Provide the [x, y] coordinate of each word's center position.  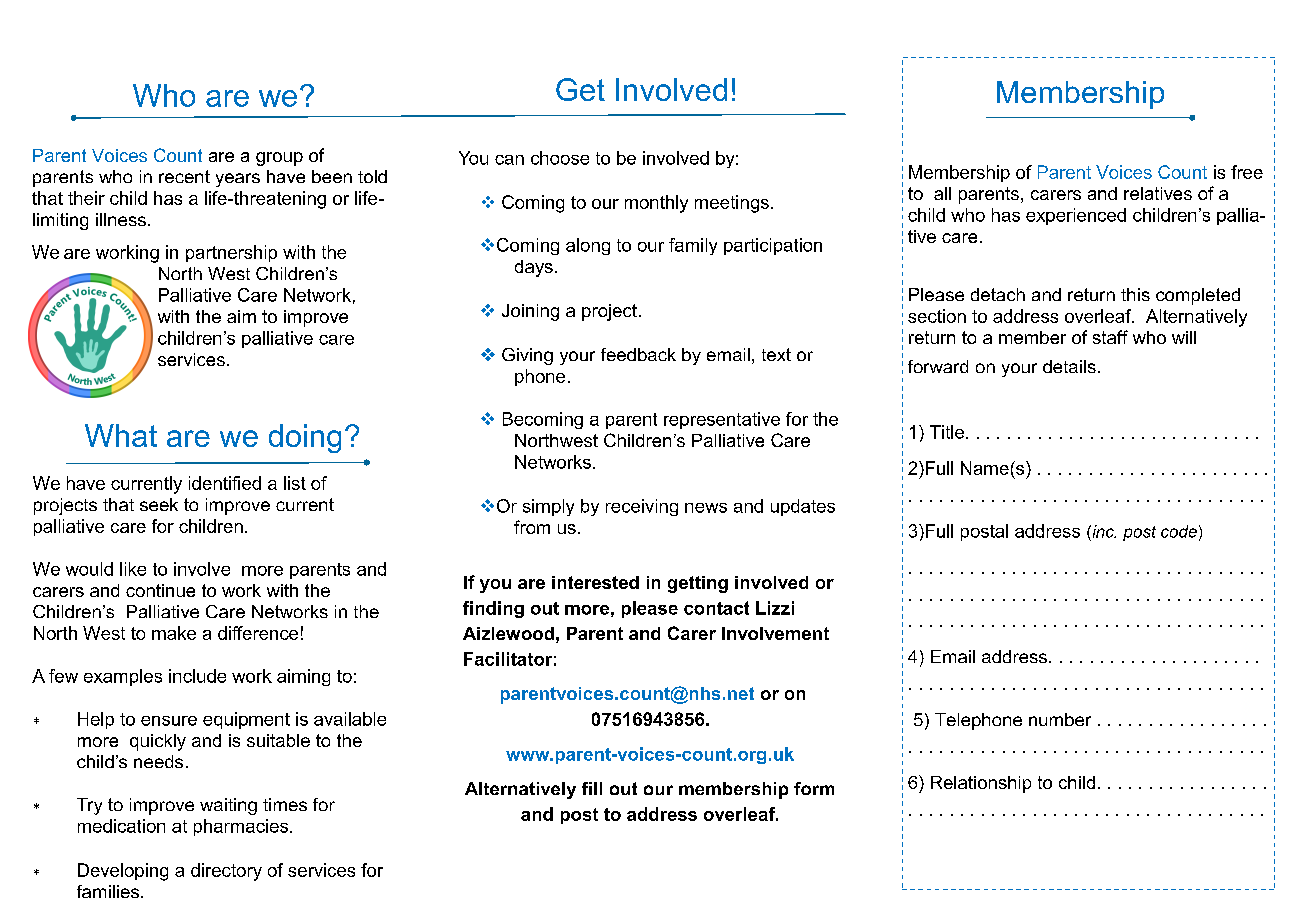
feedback [638, 354]
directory [226, 872]
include [197, 676]
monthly [656, 204]
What [121, 435]
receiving [642, 507]
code [1179, 531]
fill [592, 788]
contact [716, 608]
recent [184, 176]
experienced [1076, 216]
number [1060, 719]
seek [159, 504]
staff [1110, 337]
